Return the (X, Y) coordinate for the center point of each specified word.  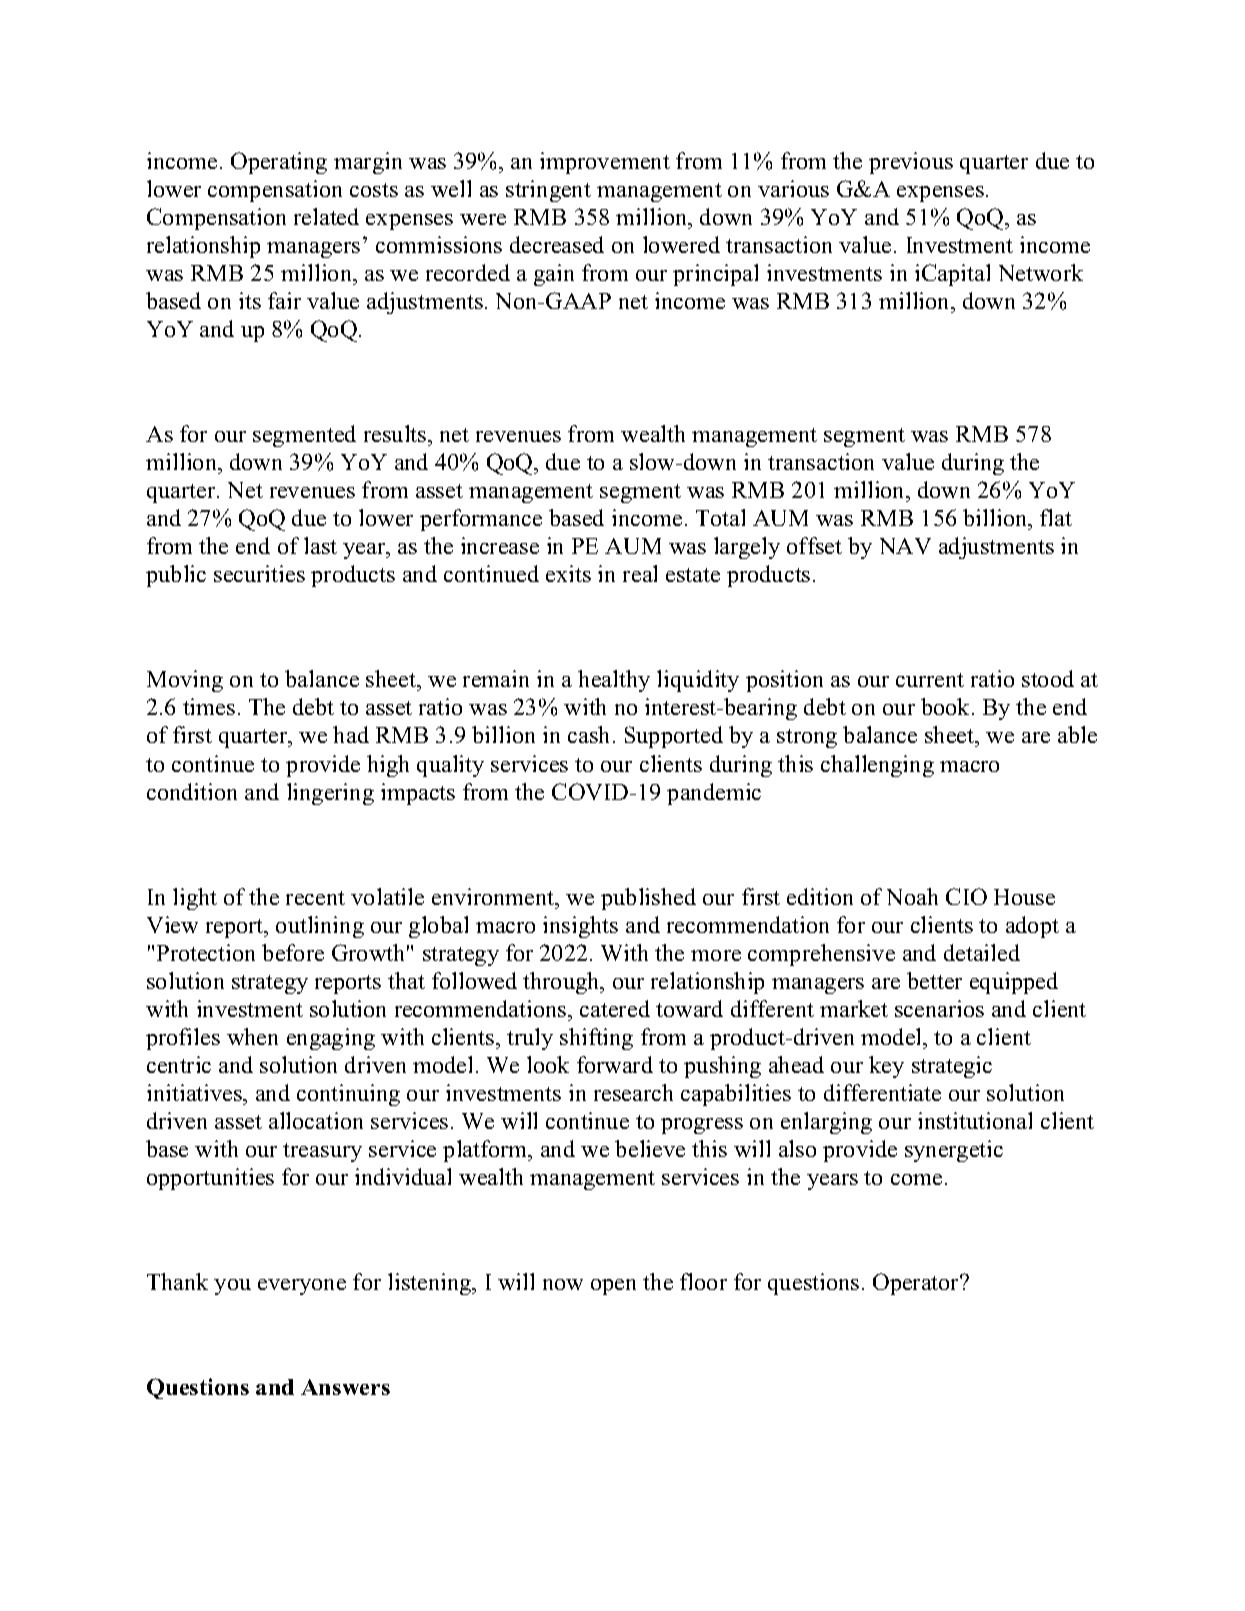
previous (911, 163)
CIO (966, 896)
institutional (975, 1120)
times (209, 706)
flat (1056, 517)
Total (720, 517)
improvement (605, 163)
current (930, 680)
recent (315, 898)
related (326, 216)
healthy (614, 681)
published (648, 899)
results (396, 433)
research (633, 1092)
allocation (316, 1120)
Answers (345, 1387)
